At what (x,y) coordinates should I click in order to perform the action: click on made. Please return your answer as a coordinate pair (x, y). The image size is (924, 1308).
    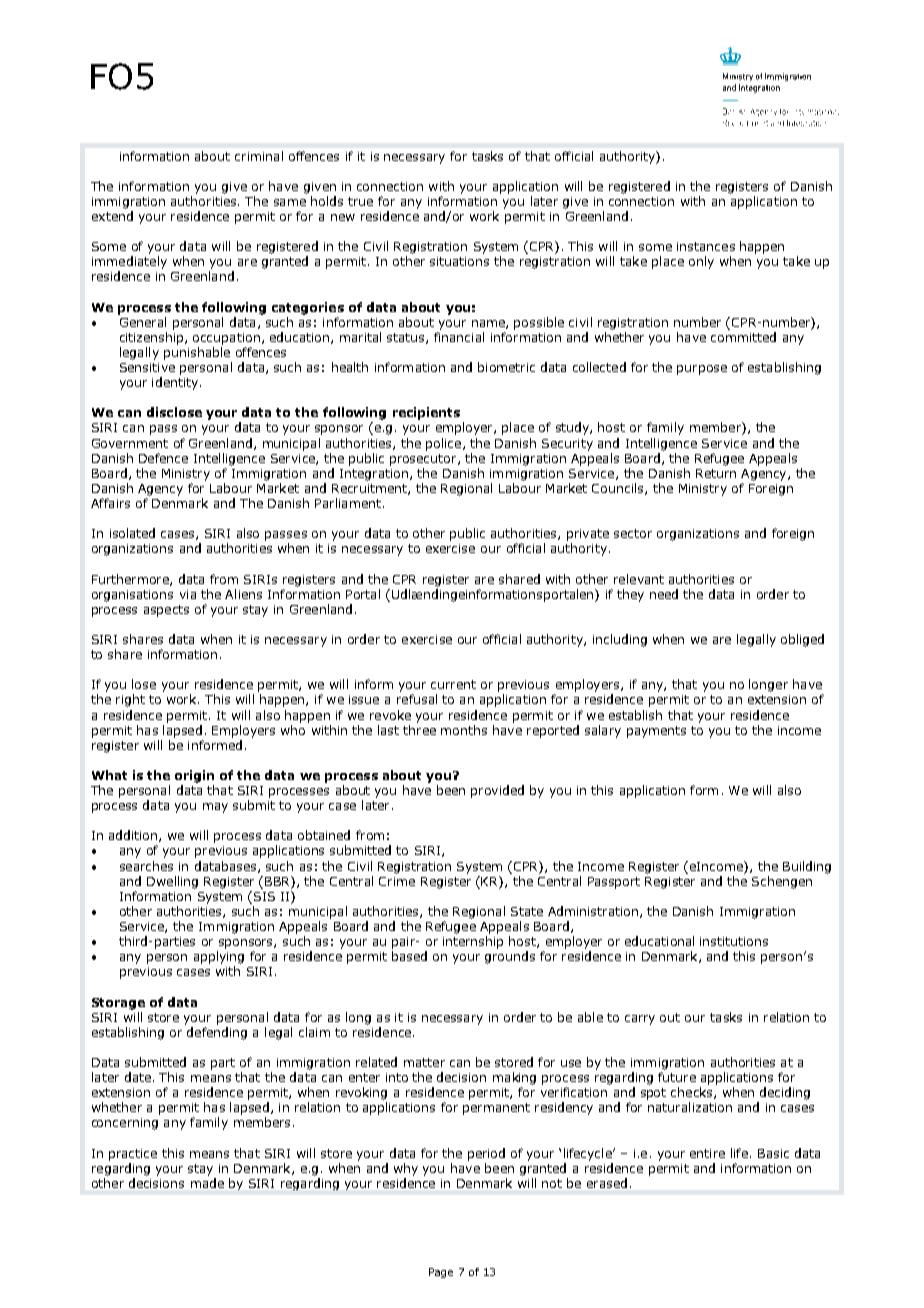
    Looking at the image, I should click on (207, 1183).
